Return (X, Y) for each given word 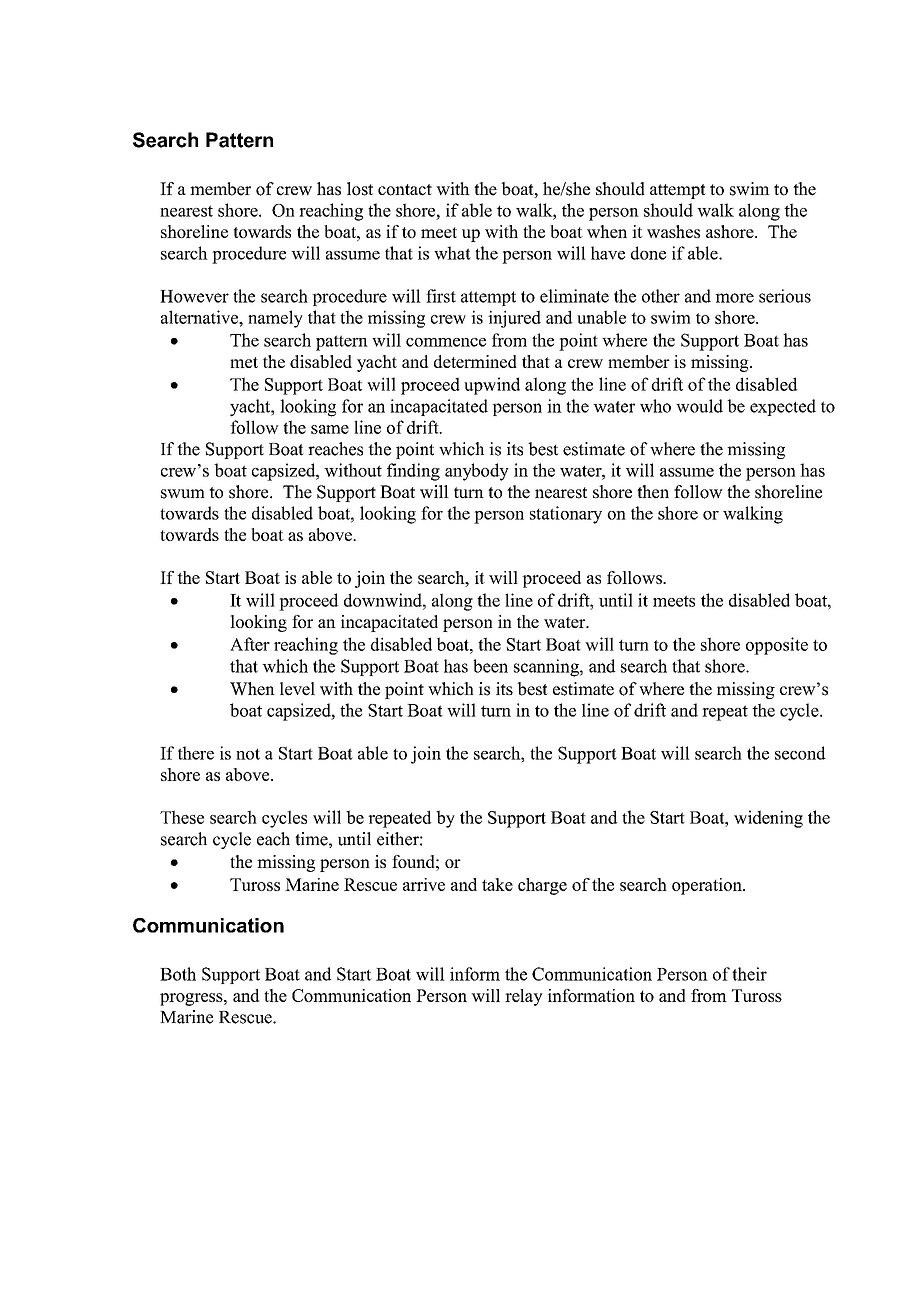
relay (524, 997)
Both (178, 974)
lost (360, 189)
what (452, 253)
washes (673, 231)
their (749, 974)
